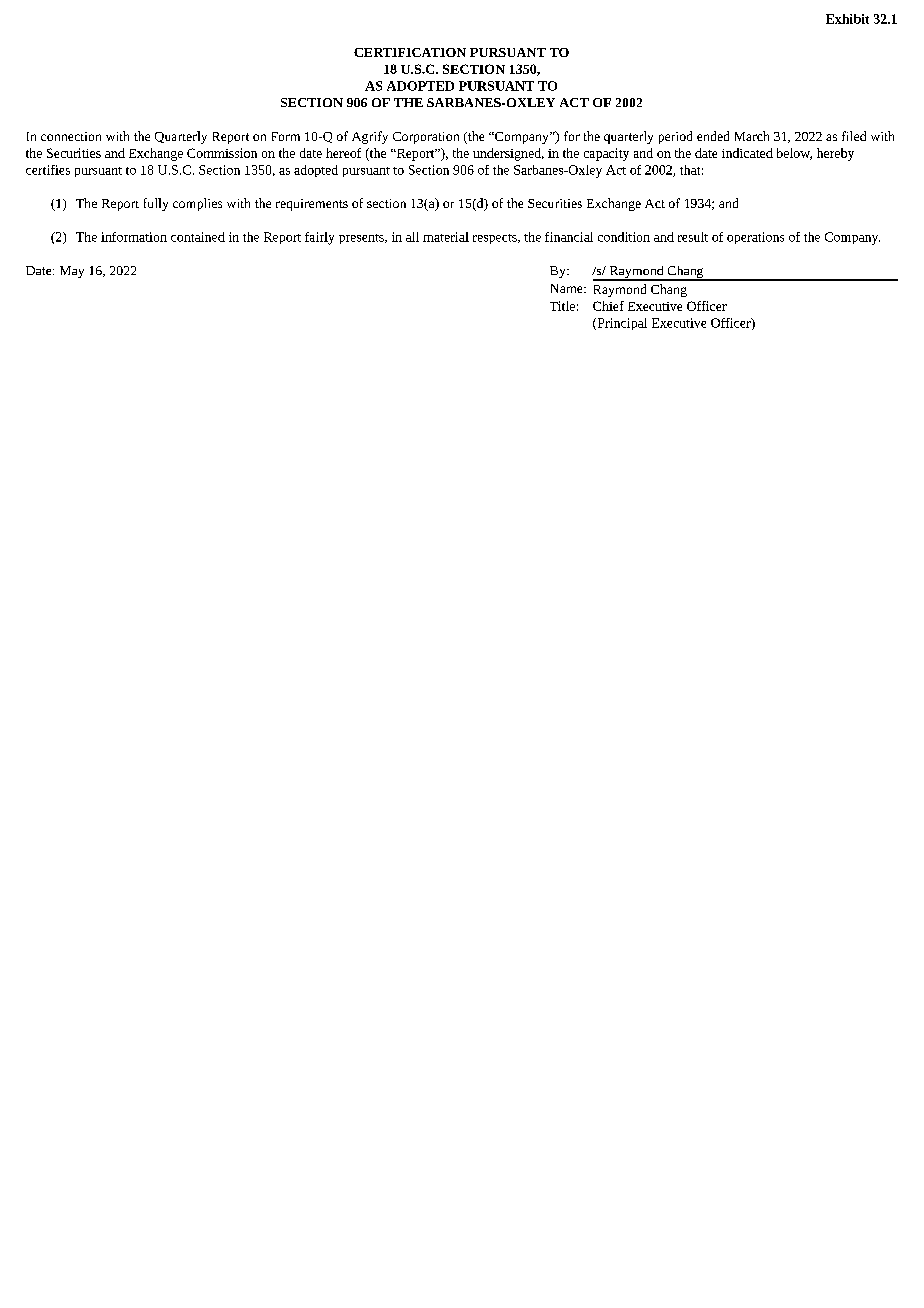 The height and width of the image is (1308, 924). What do you see at coordinates (426, 138) in the image?
I see `Corporation` at bounding box center [426, 138].
